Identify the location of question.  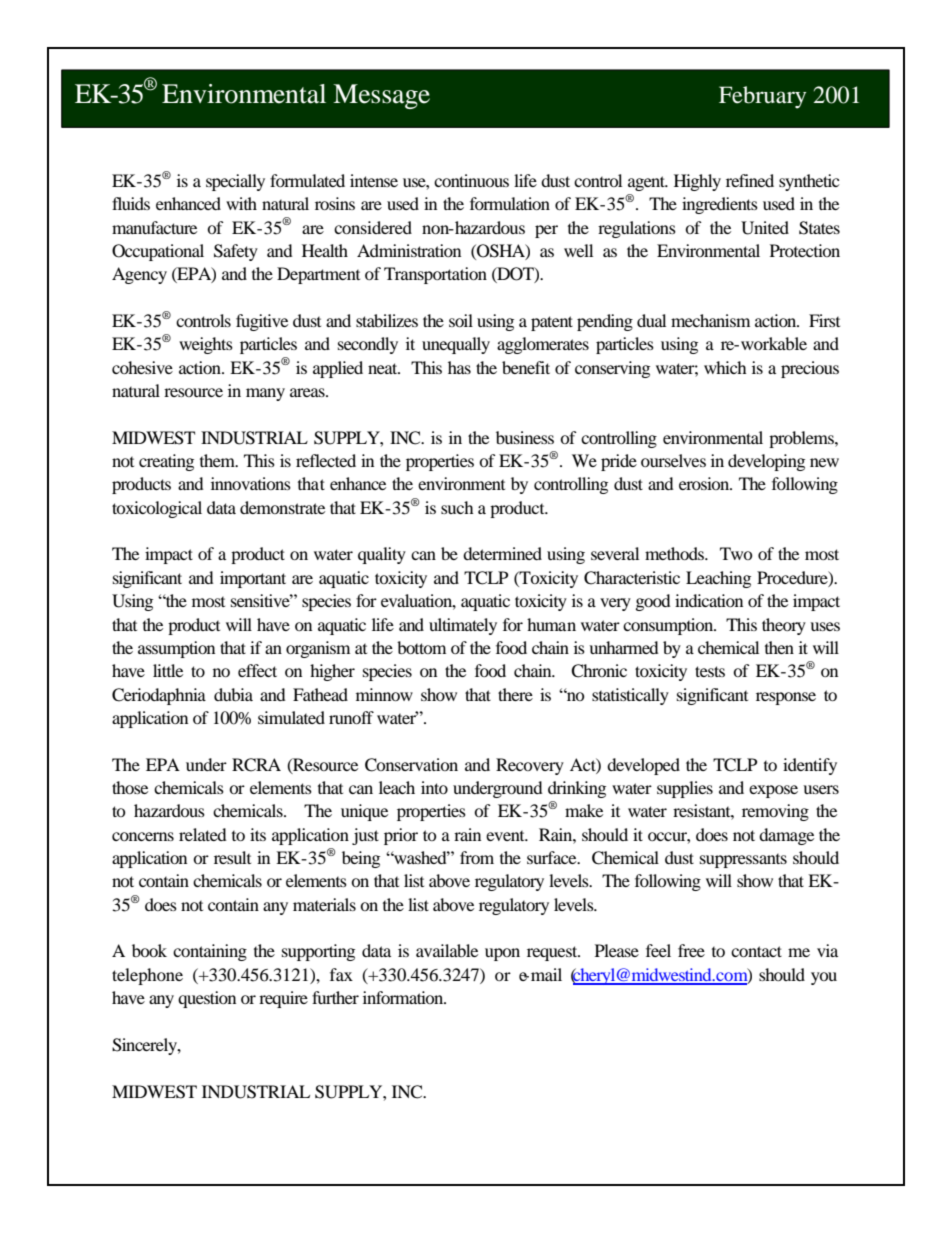
(207, 999).
